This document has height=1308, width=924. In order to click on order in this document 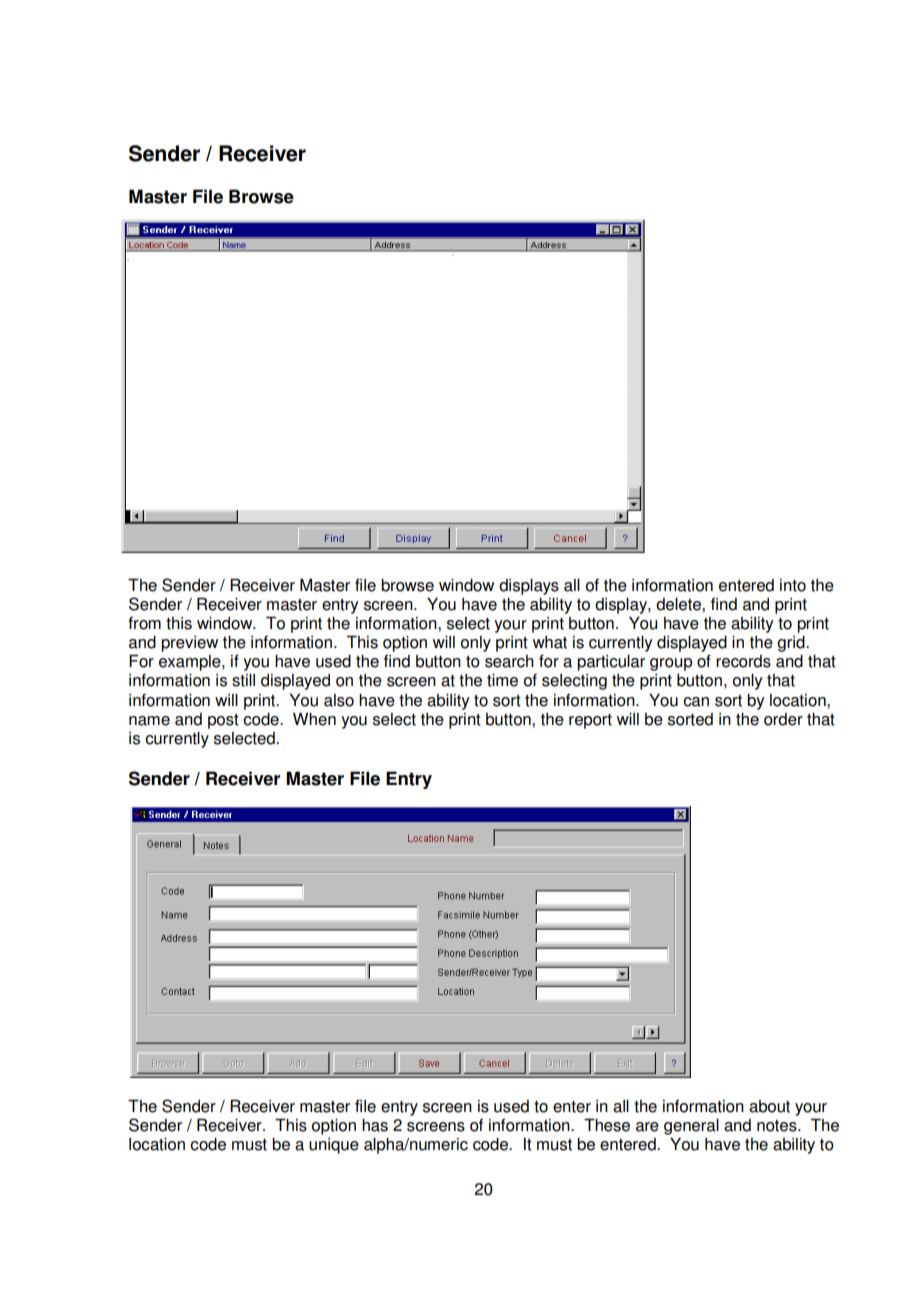, I will do `click(783, 719)`.
